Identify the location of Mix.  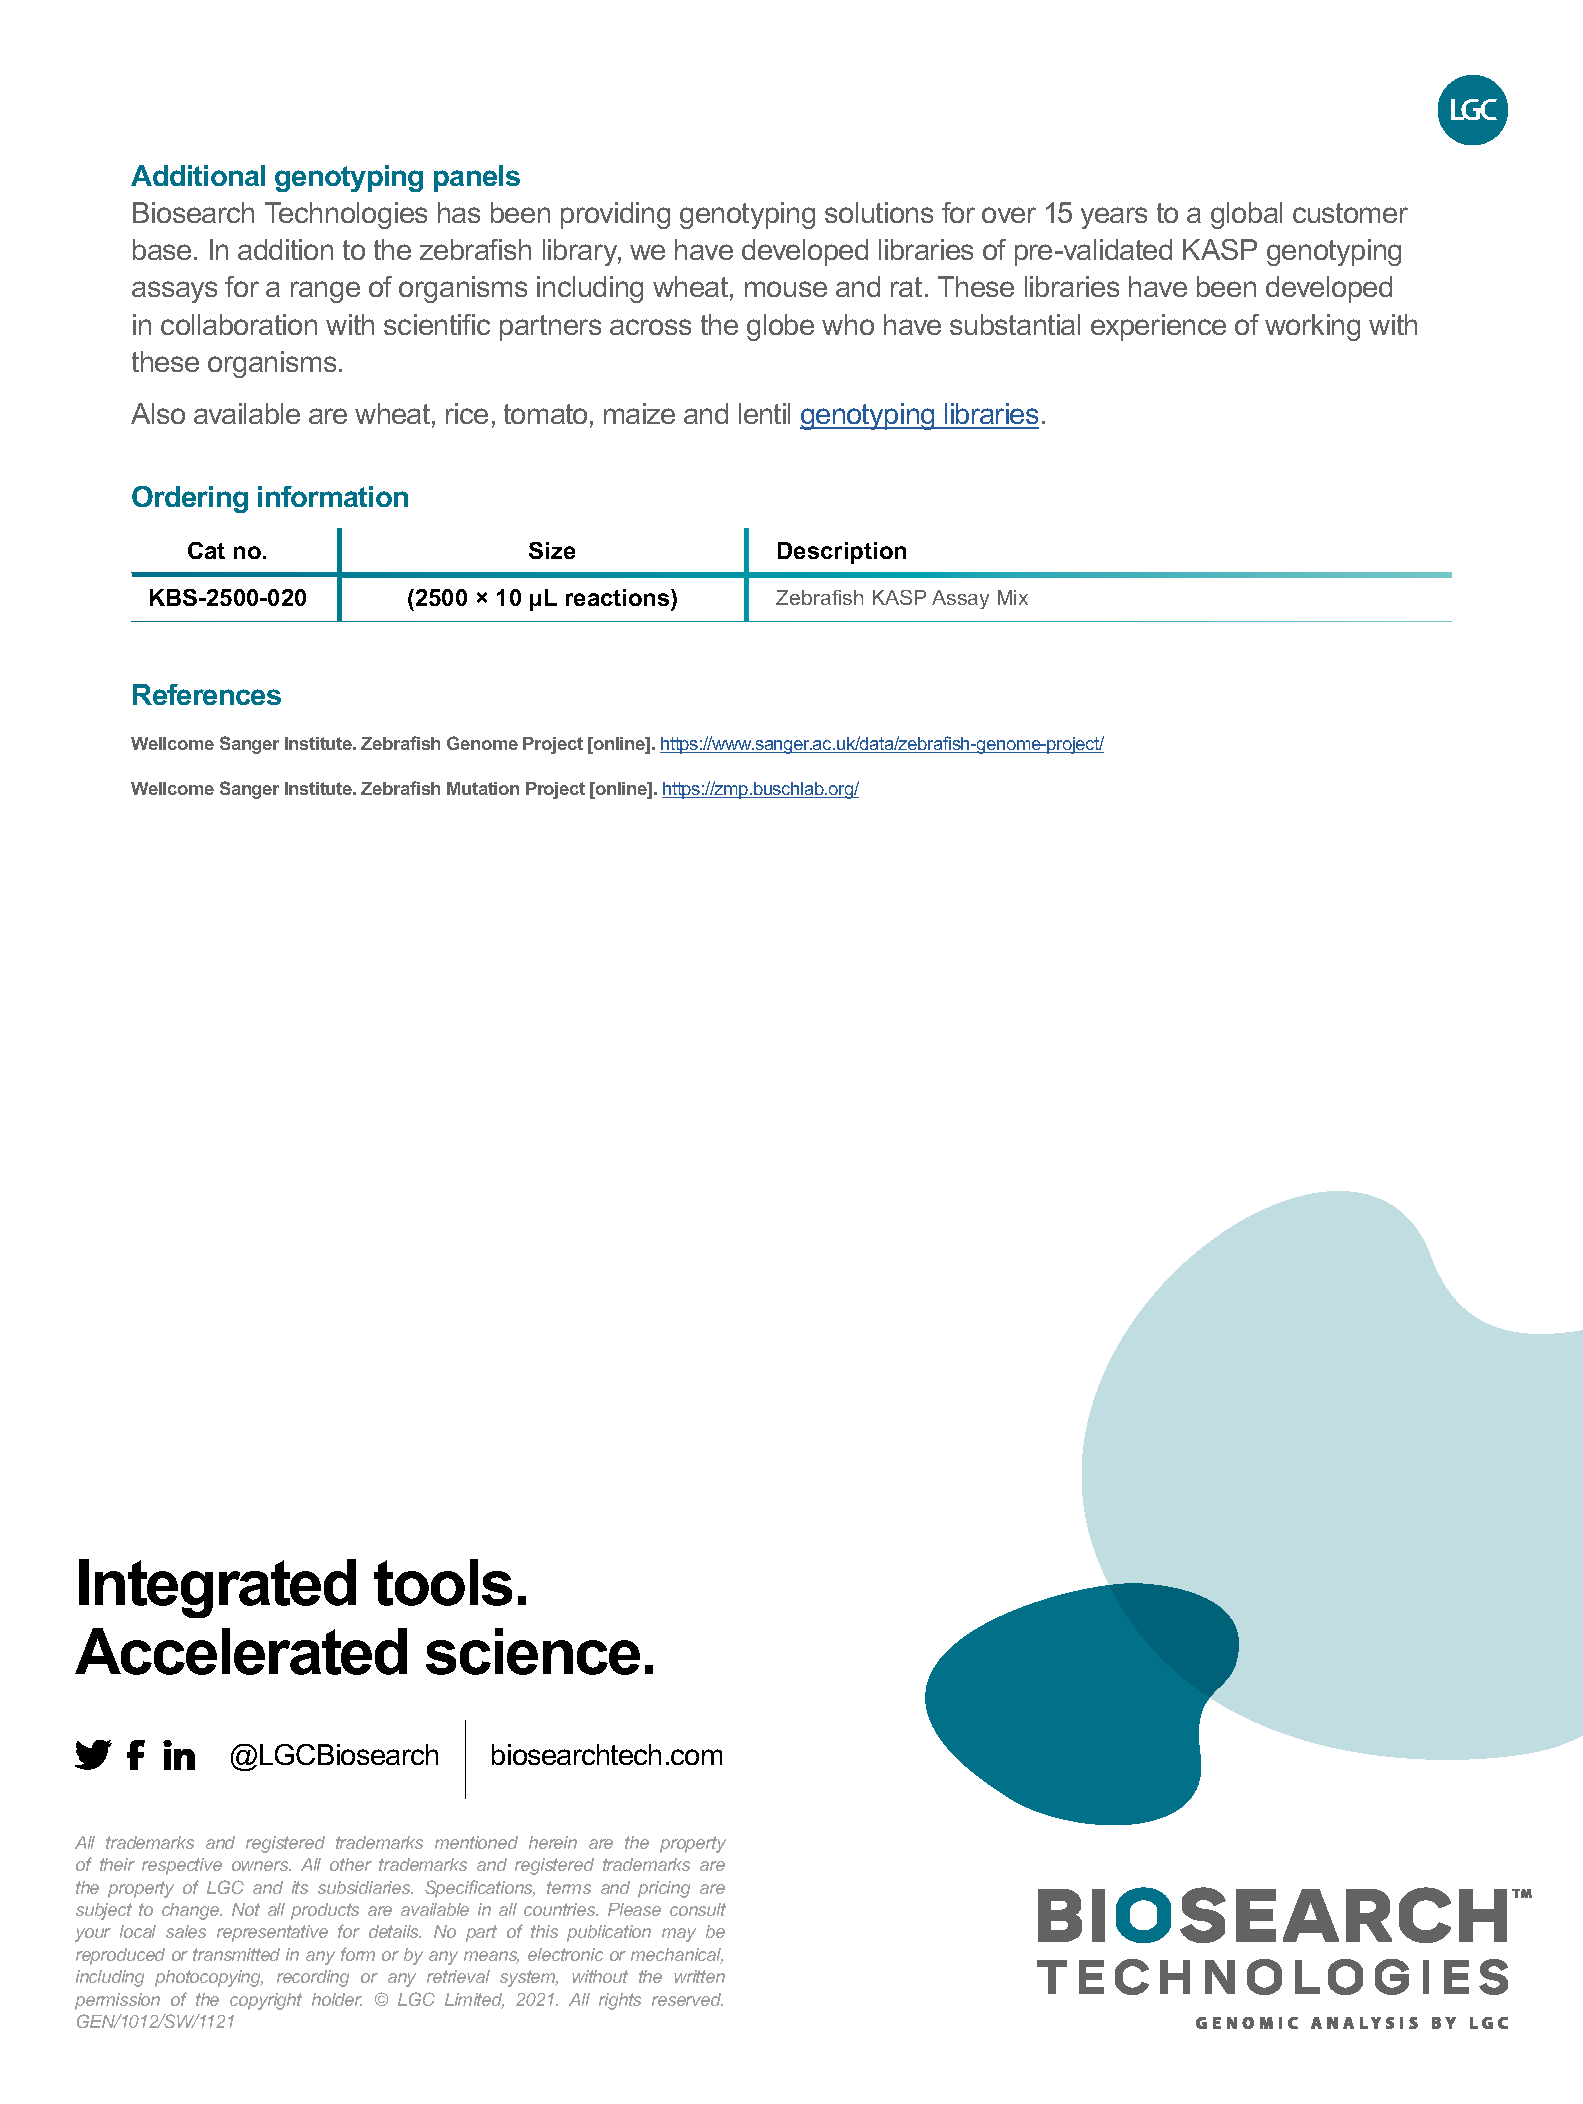
(1013, 597).
